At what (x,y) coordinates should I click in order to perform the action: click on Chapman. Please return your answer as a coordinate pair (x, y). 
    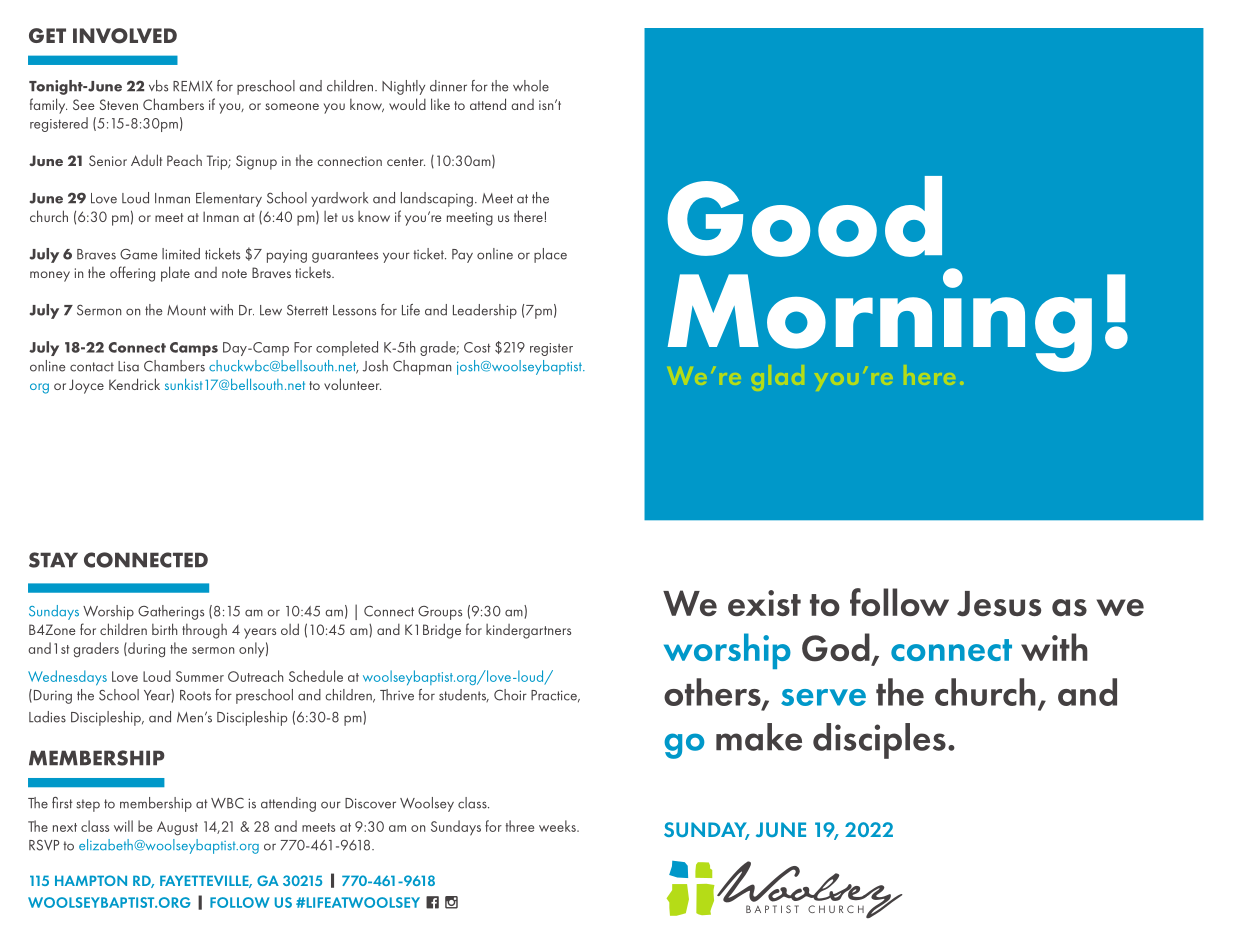
    Looking at the image, I should click on (422, 367).
